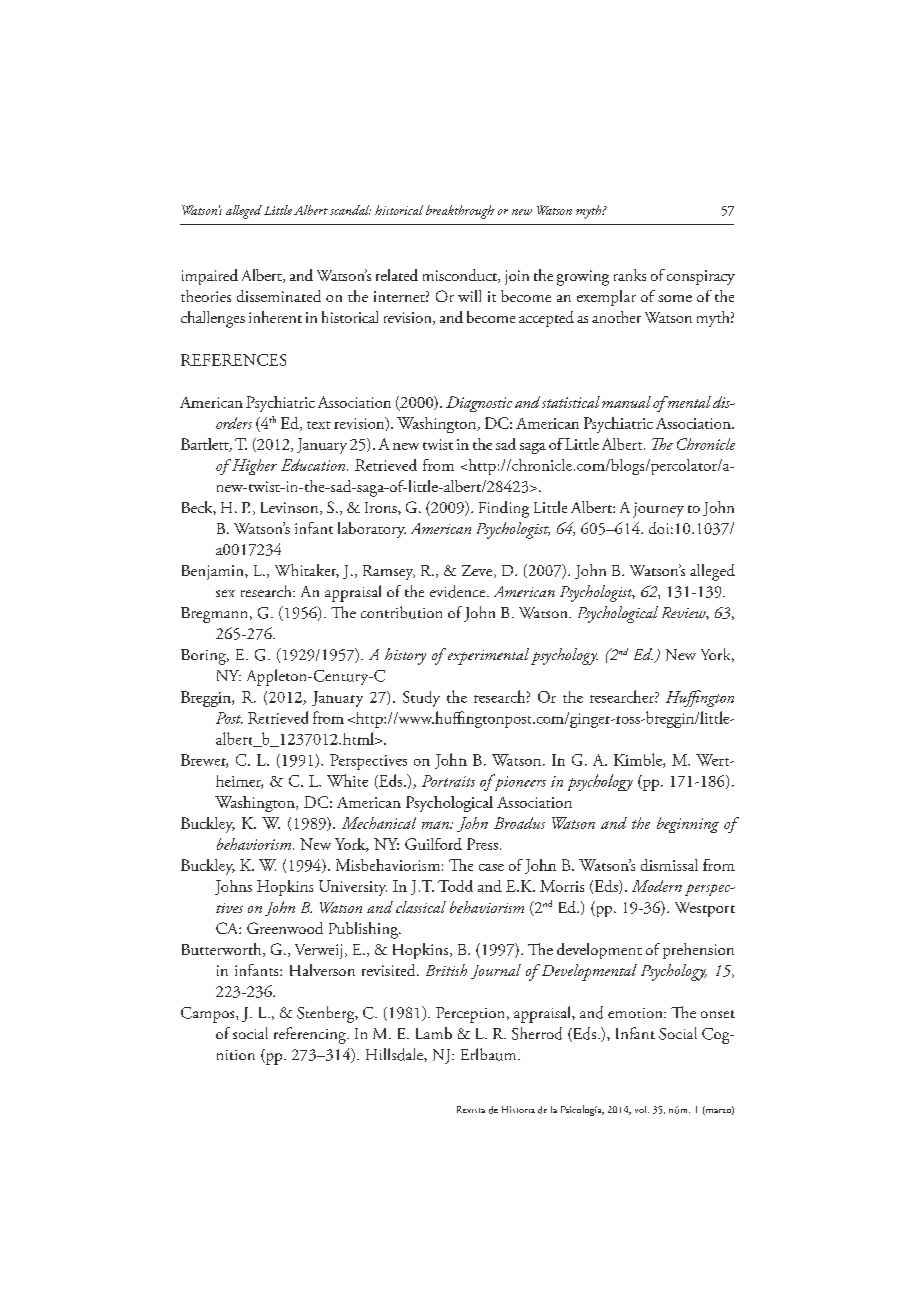  What do you see at coordinates (279, 296) in the image?
I see `disseminated` at bounding box center [279, 296].
